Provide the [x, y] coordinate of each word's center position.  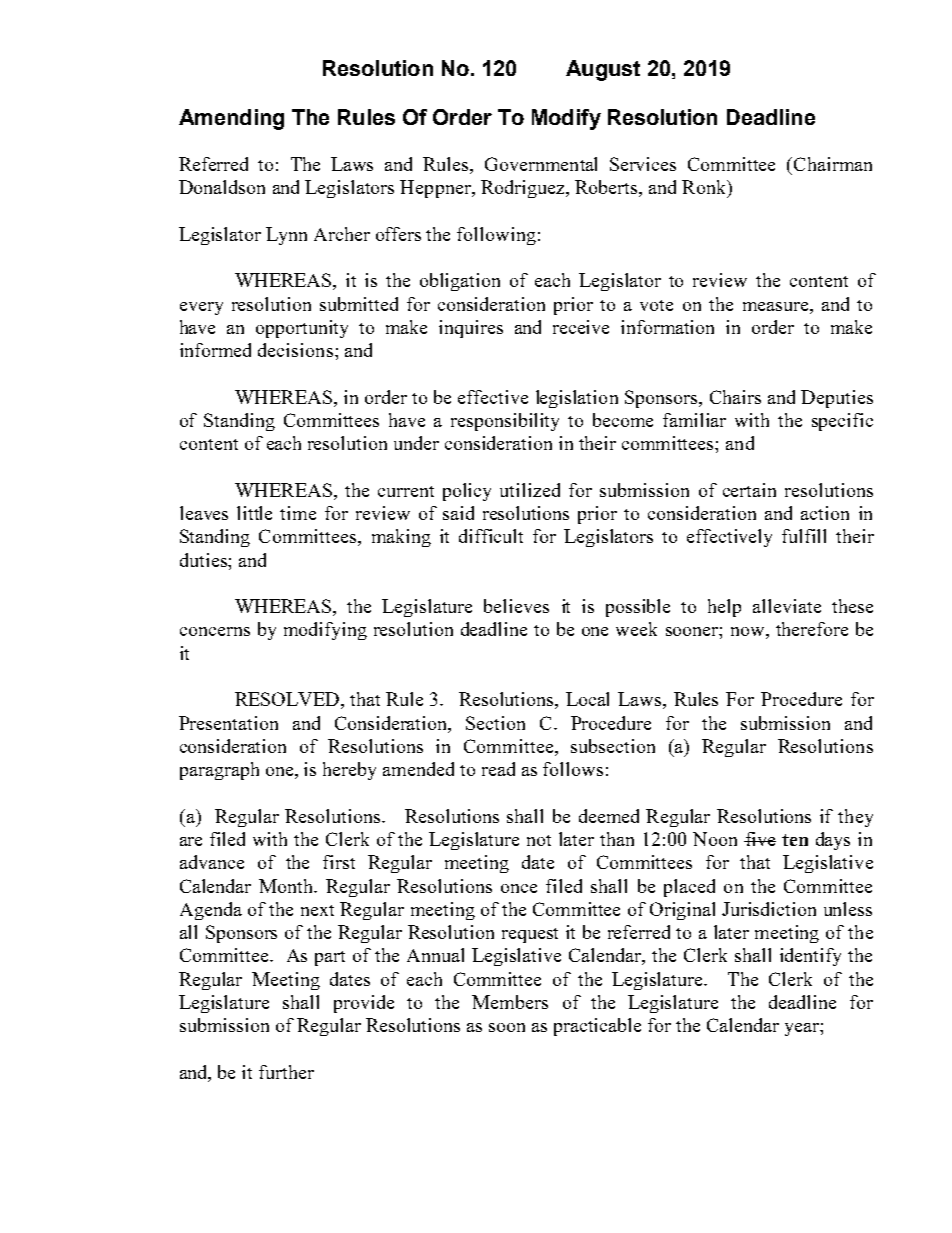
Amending [231, 119]
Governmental [541, 164]
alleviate [787, 606]
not [539, 840]
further [286, 1072]
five [760, 839]
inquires [471, 329]
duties [204, 560]
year [803, 1029]
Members [510, 1002]
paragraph [219, 771]
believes [516, 606]
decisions [295, 350]
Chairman [833, 164]
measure [777, 306]
